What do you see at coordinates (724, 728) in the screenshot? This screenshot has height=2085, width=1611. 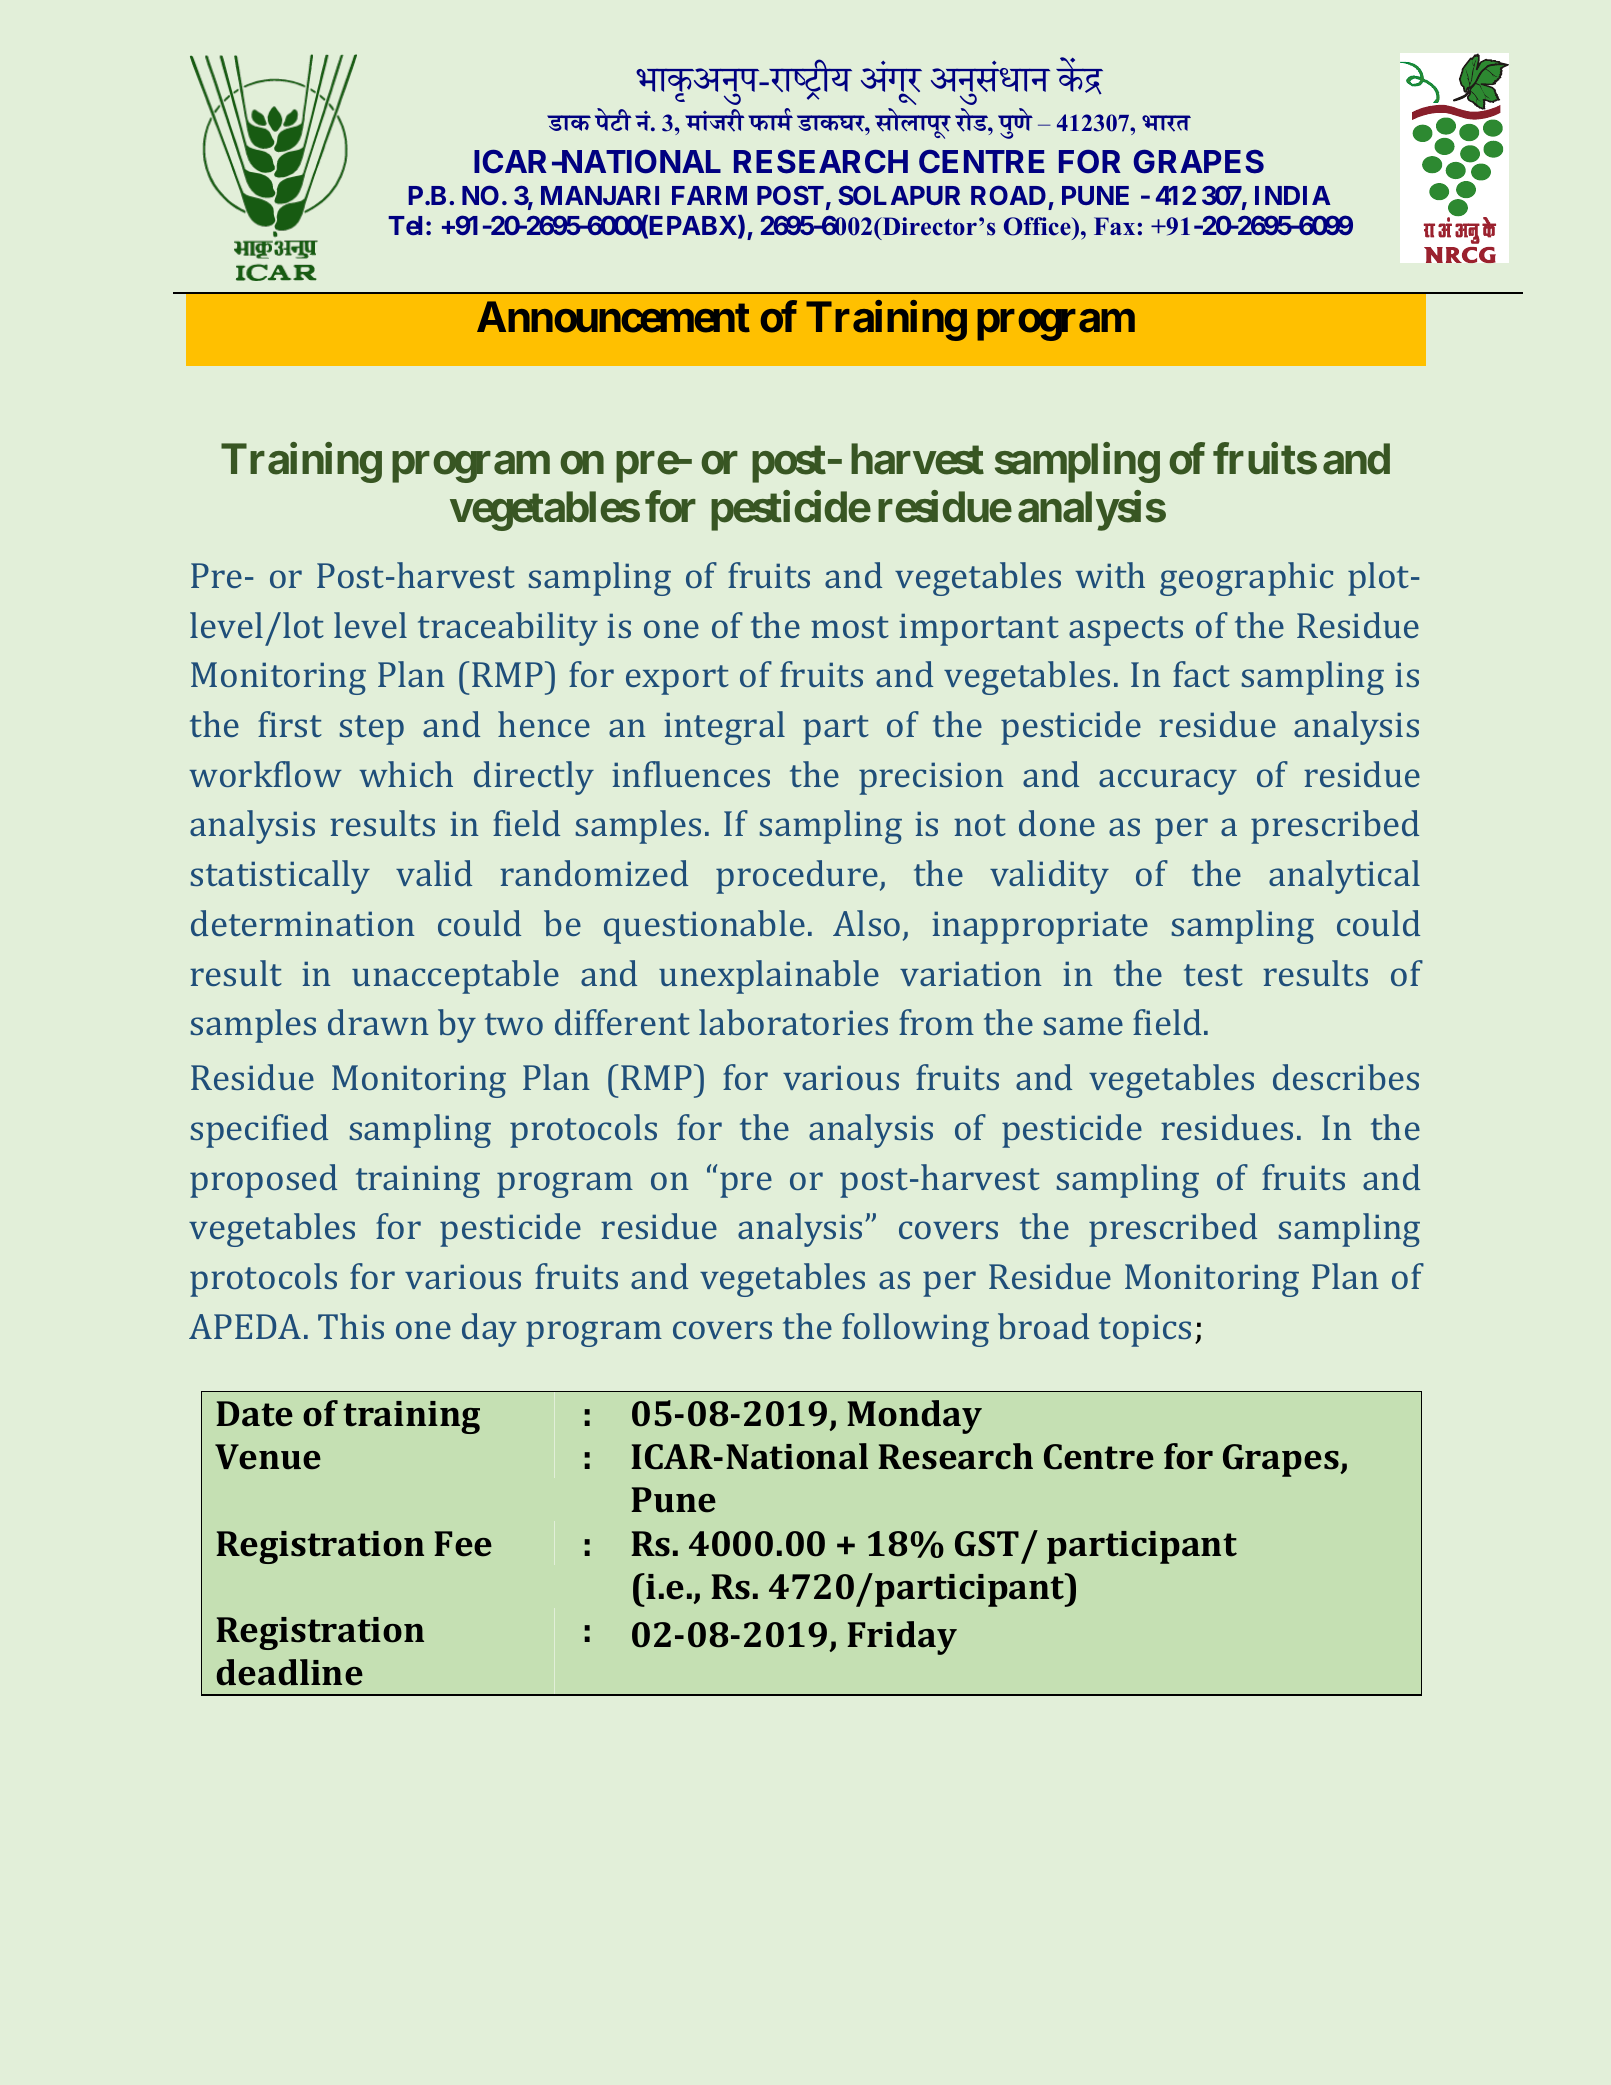 I see `integral` at bounding box center [724, 728].
